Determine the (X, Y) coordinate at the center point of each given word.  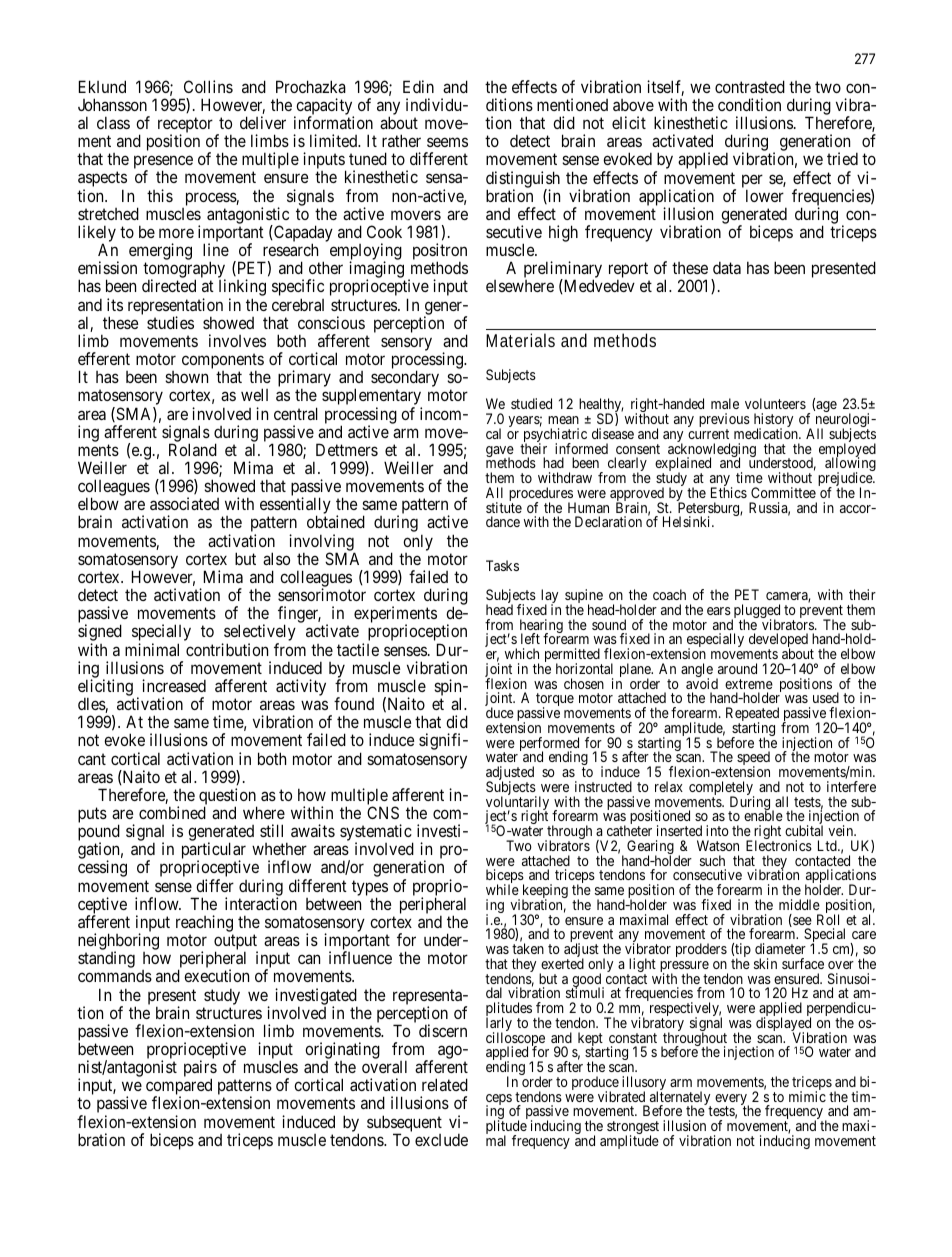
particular (214, 852)
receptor (185, 126)
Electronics (779, 845)
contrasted (750, 86)
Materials (520, 340)
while (502, 889)
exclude (441, 1139)
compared (179, 1088)
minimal (152, 649)
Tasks (502, 565)
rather (401, 140)
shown (186, 377)
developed (778, 641)
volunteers (775, 403)
